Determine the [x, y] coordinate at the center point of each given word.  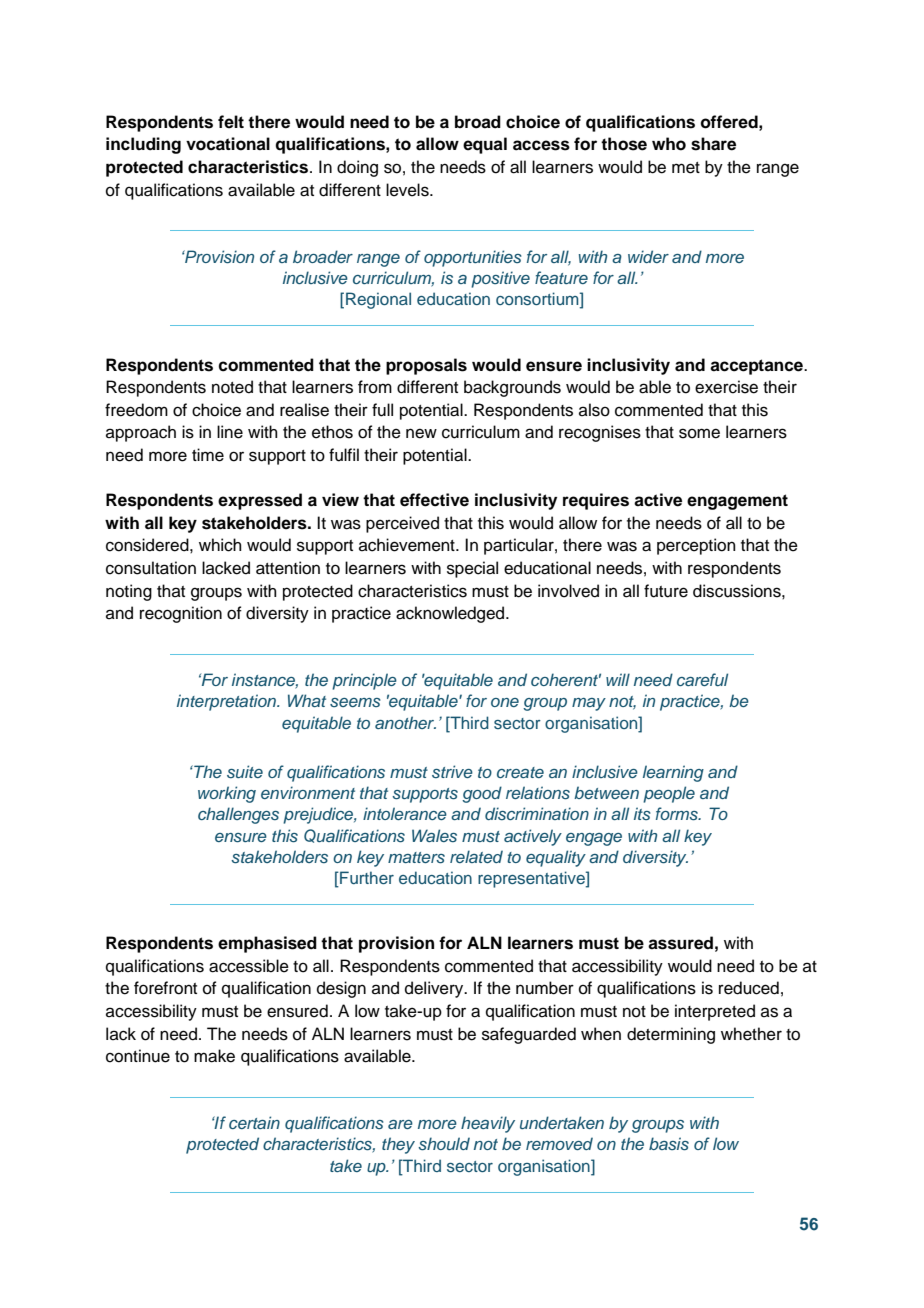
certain [254, 1122]
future [666, 591]
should [444, 1144]
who [669, 144]
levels [408, 190]
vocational [228, 144]
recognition [181, 614]
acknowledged [451, 614]
